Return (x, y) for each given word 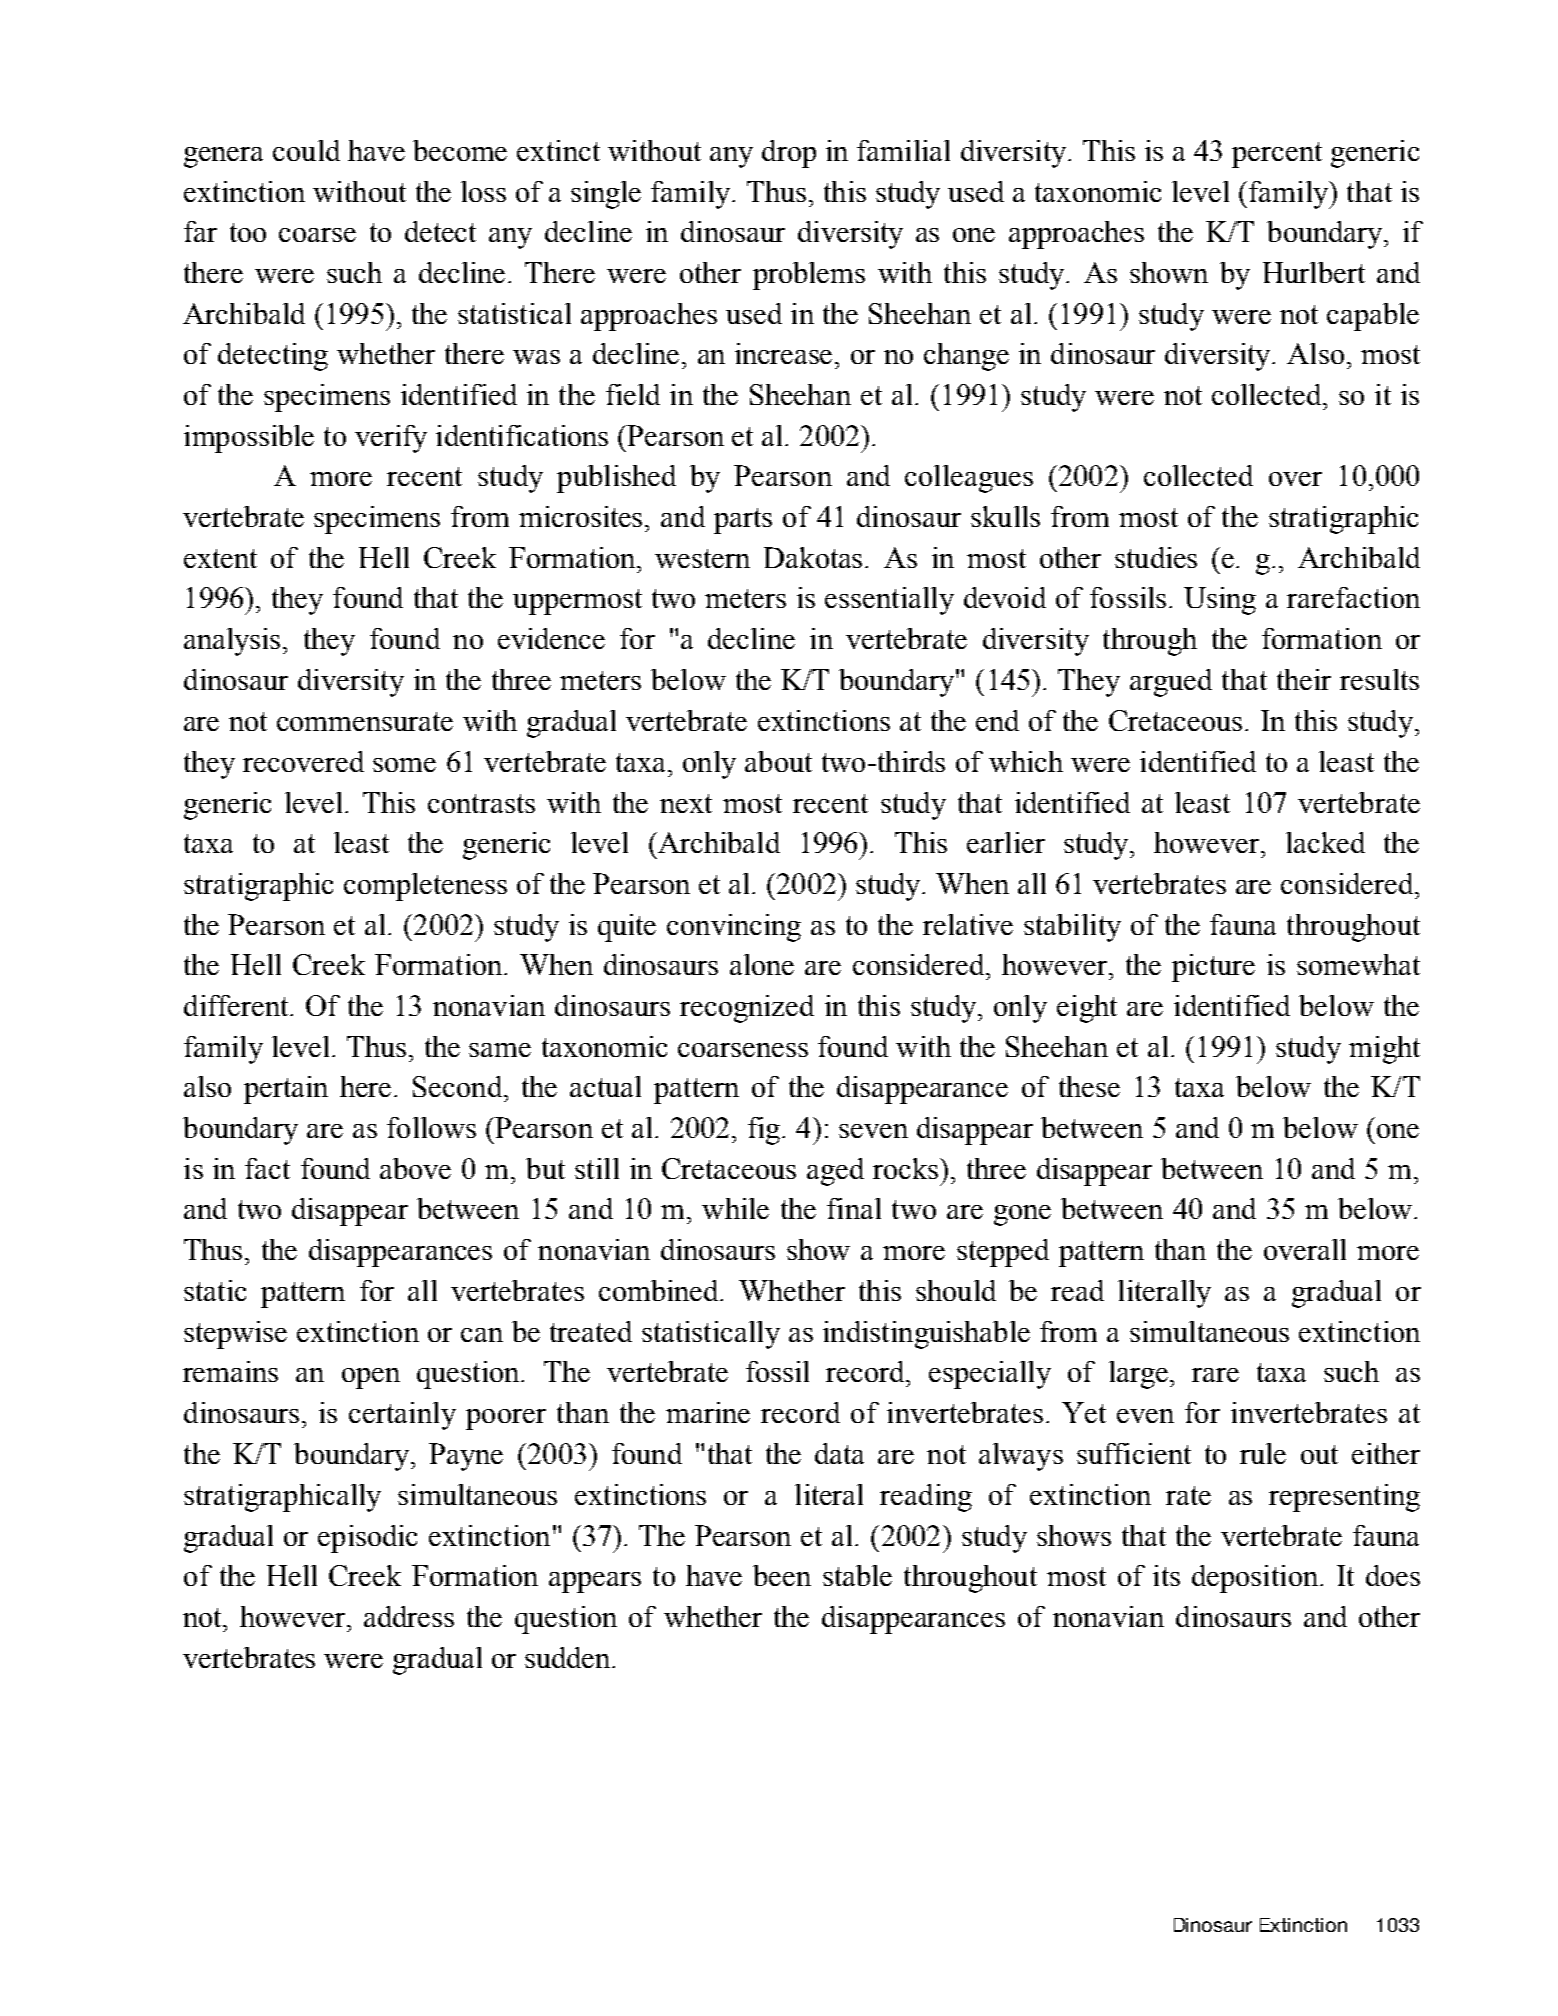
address (409, 1616)
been (782, 1575)
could (306, 150)
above (415, 1168)
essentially (889, 601)
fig (764, 1131)
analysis (232, 642)
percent (1277, 155)
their (1304, 679)
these (1089, 1086)
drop (789, 154)
